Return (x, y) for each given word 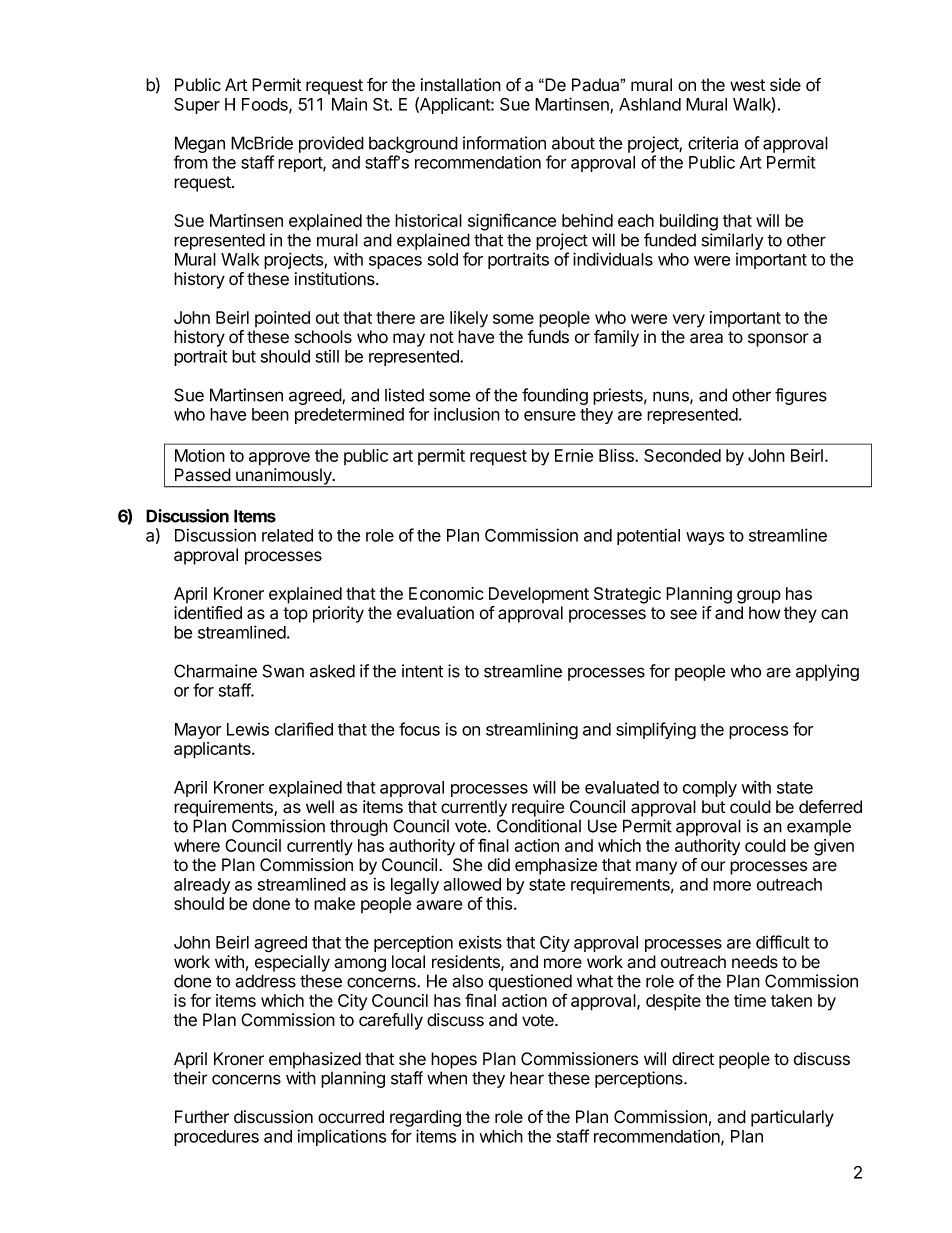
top (295, 615)
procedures (216, 1138)
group (759, 597)
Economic (446, 593)
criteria (713, 143)
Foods (267, 105)
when (447, 1078)
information (504, 143)
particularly (792, 1118)
